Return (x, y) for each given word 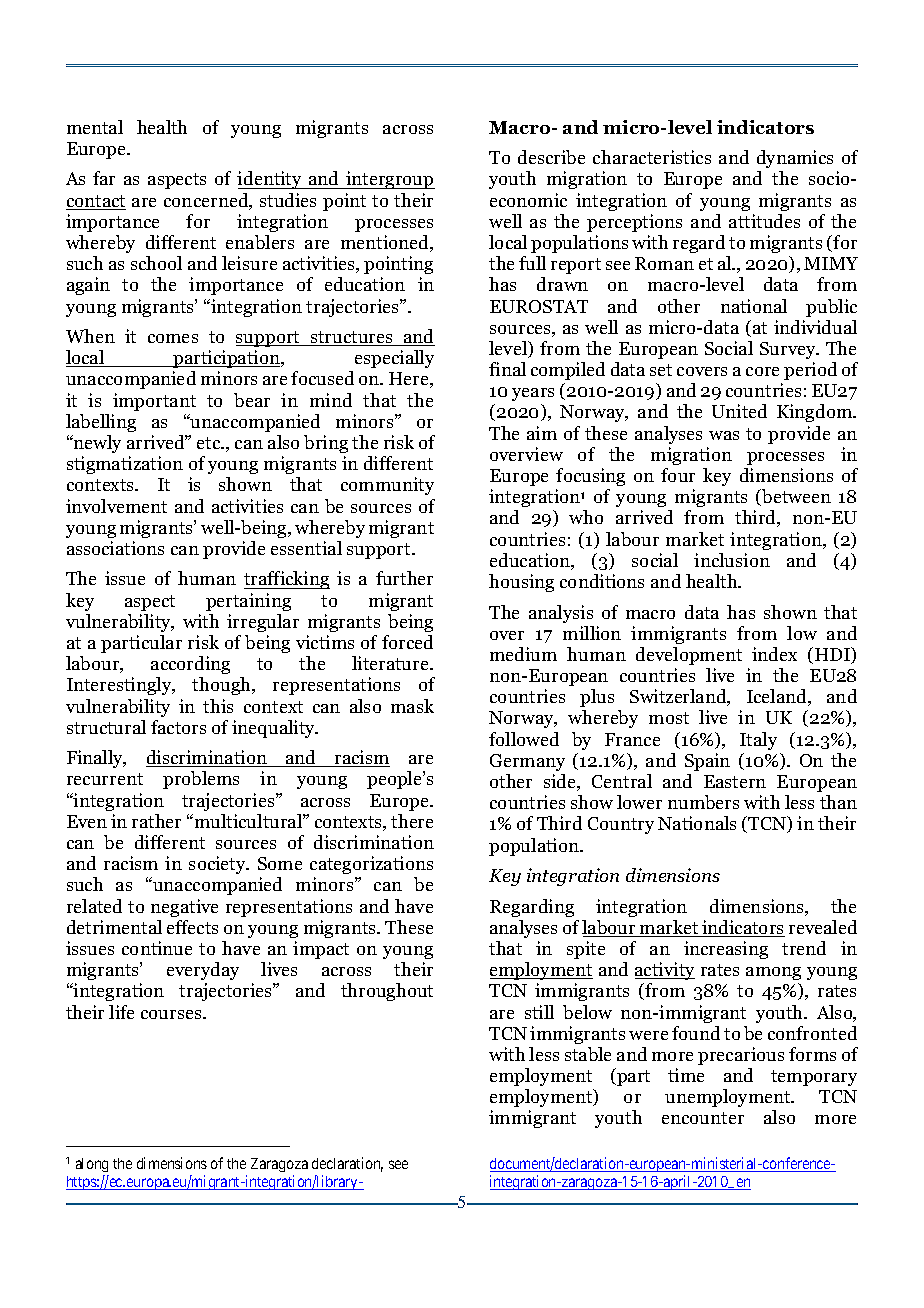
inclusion (732, 560)
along (92, 1167)
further (404, 578)
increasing (726, 950)
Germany (527, 762)
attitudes (764, 221)
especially (394, 359)
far (104, 178)
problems (201, 780)
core (762, 371)
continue (157, 948)
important (154, 402)
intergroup (389, 180)
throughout (387, 992)
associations (115, 548)
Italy (758, 741)
